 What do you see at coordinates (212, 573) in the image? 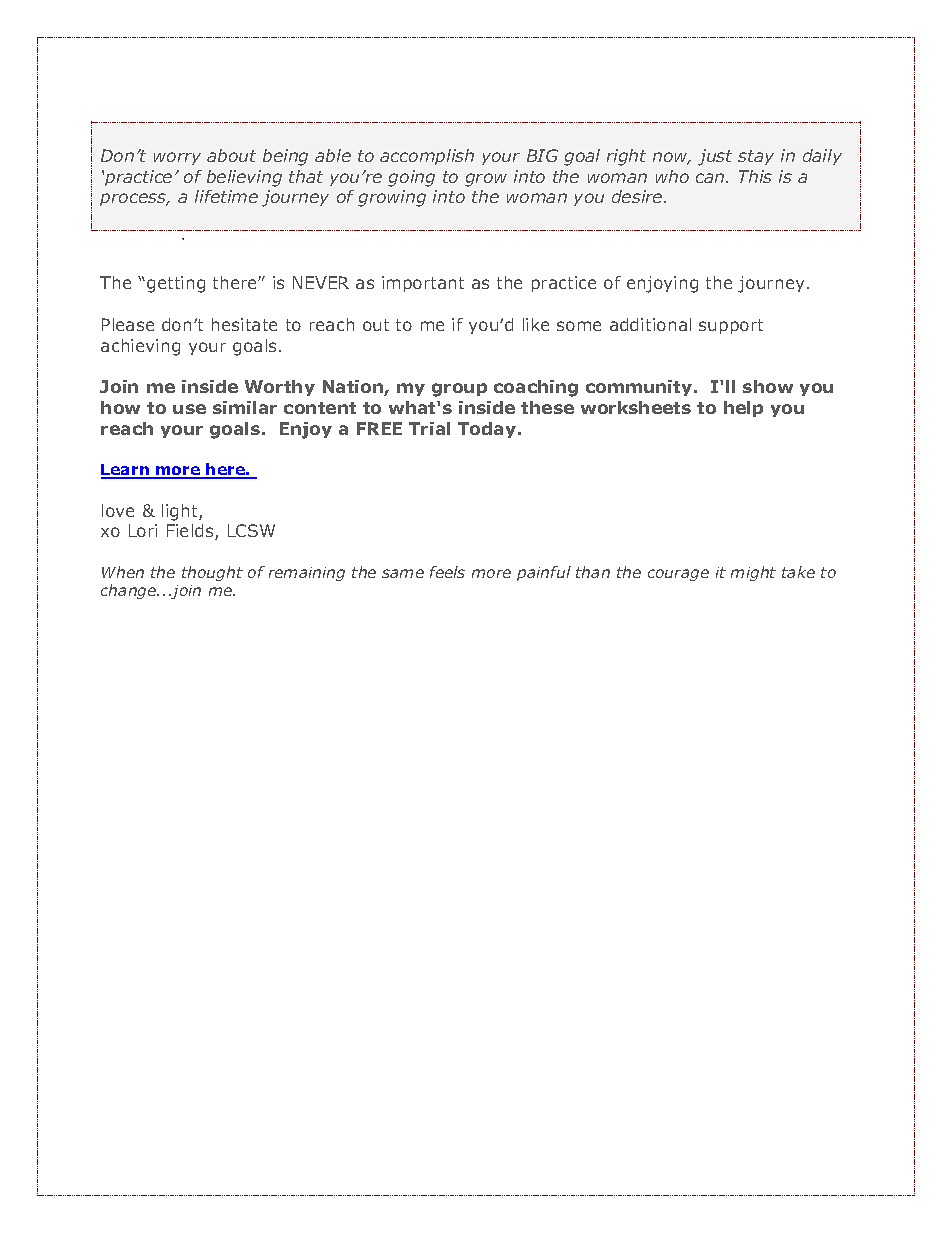
I see `thought` at bounding box center [212, 573].
